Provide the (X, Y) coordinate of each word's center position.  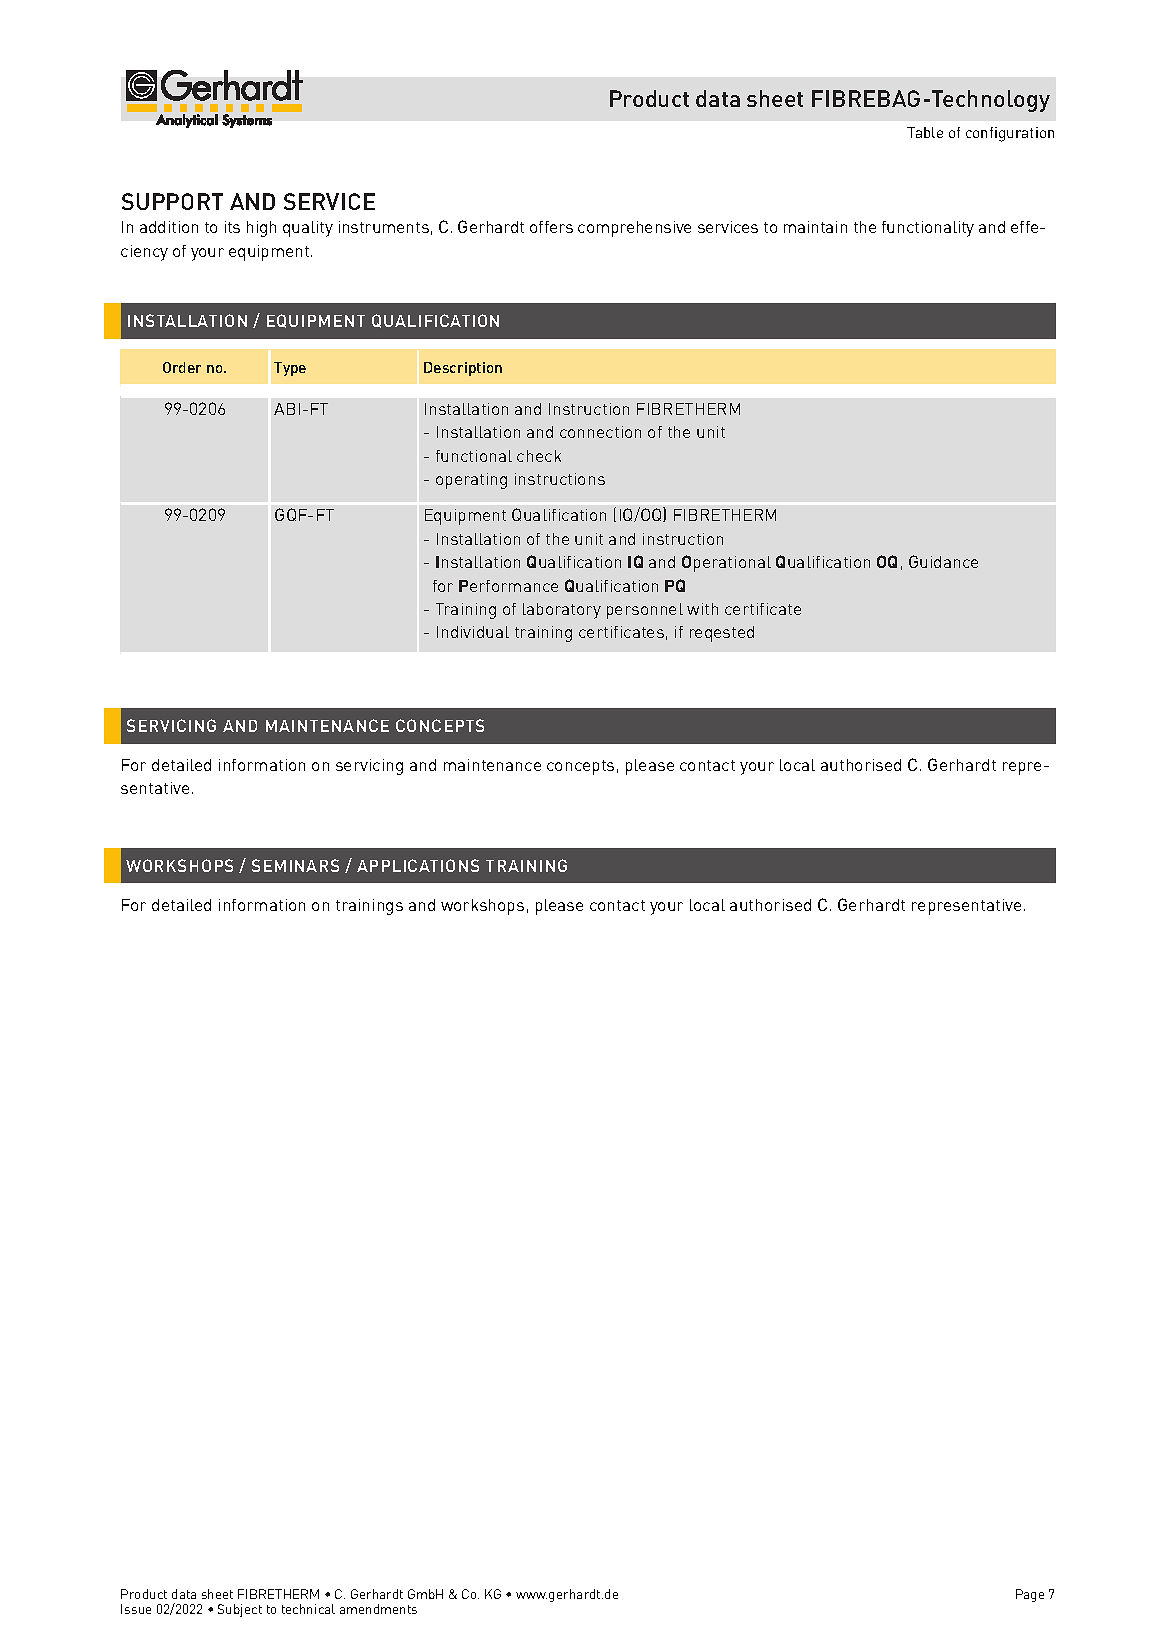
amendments (378, 1609)
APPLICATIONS (418, 865)
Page (1030, 1595)
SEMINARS (295, 865)
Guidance (943, 561)
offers (551, 227)
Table (925, 132)
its (232, 227)
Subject (240, 1610)
